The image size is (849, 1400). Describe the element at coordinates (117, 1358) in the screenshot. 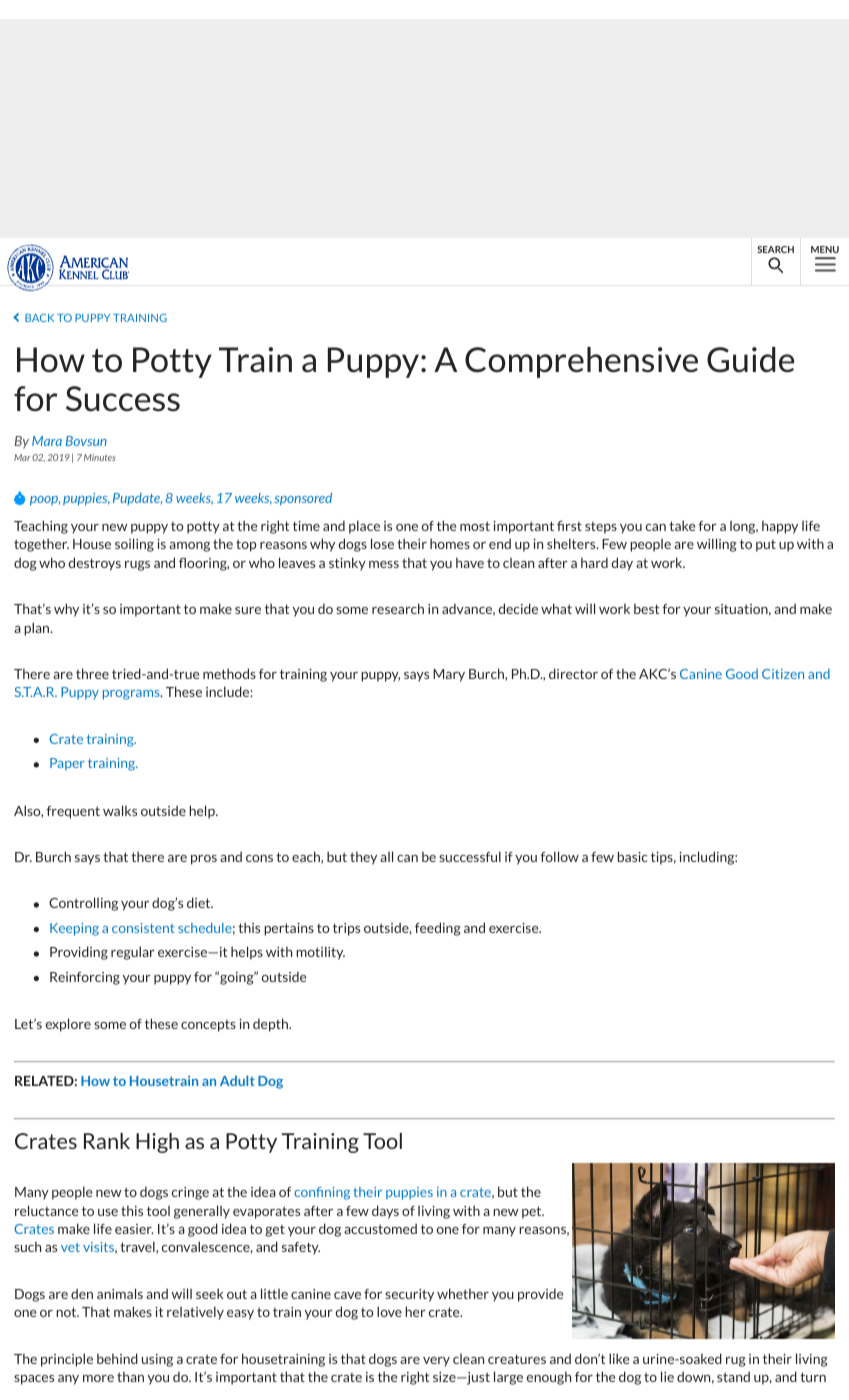

I see `behind` at that location.
